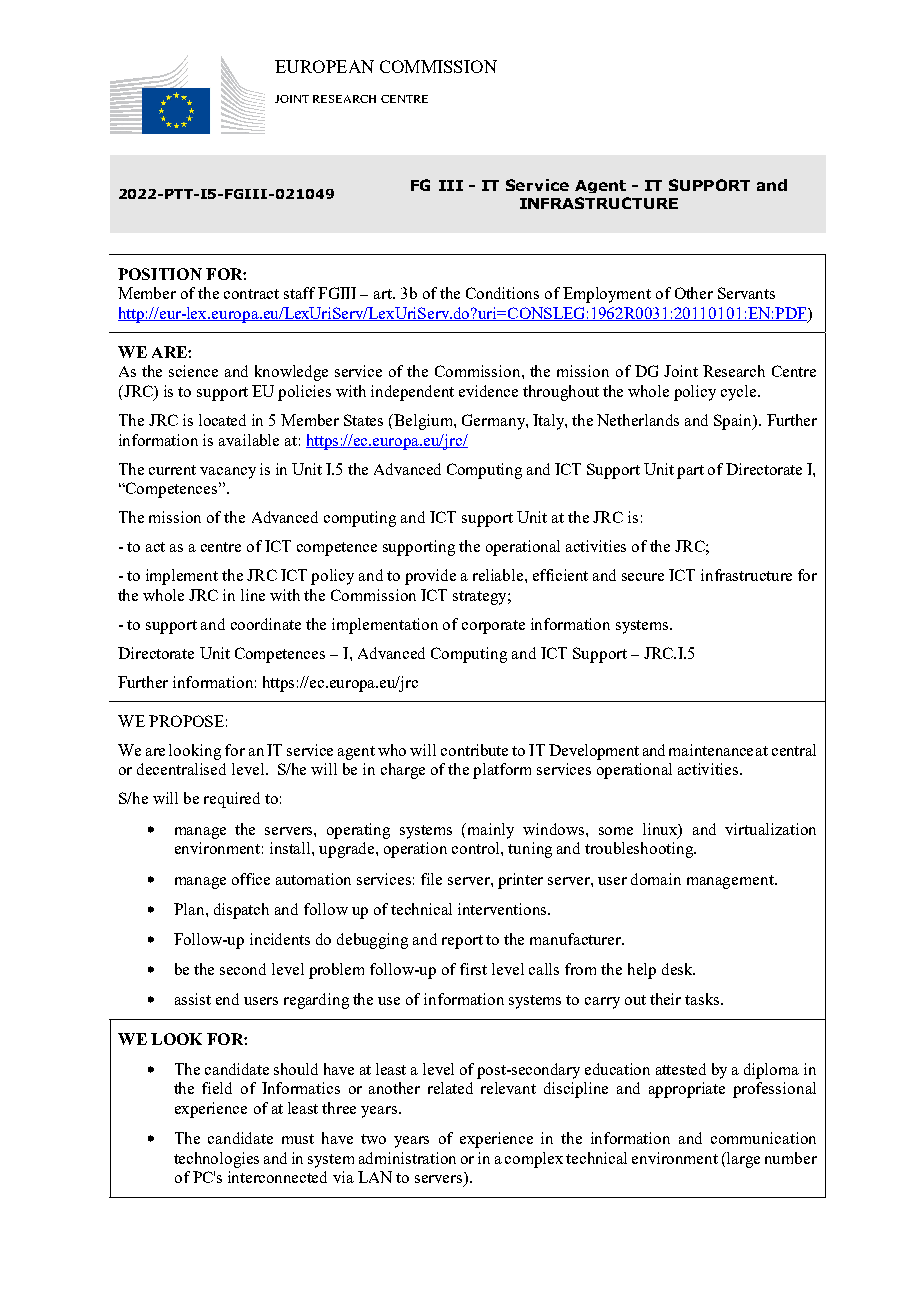 The height and width of the screenshot is (1308, 924). Describe the element at coordinates (249, 440) in the screenshot. I see `available` at that location.
